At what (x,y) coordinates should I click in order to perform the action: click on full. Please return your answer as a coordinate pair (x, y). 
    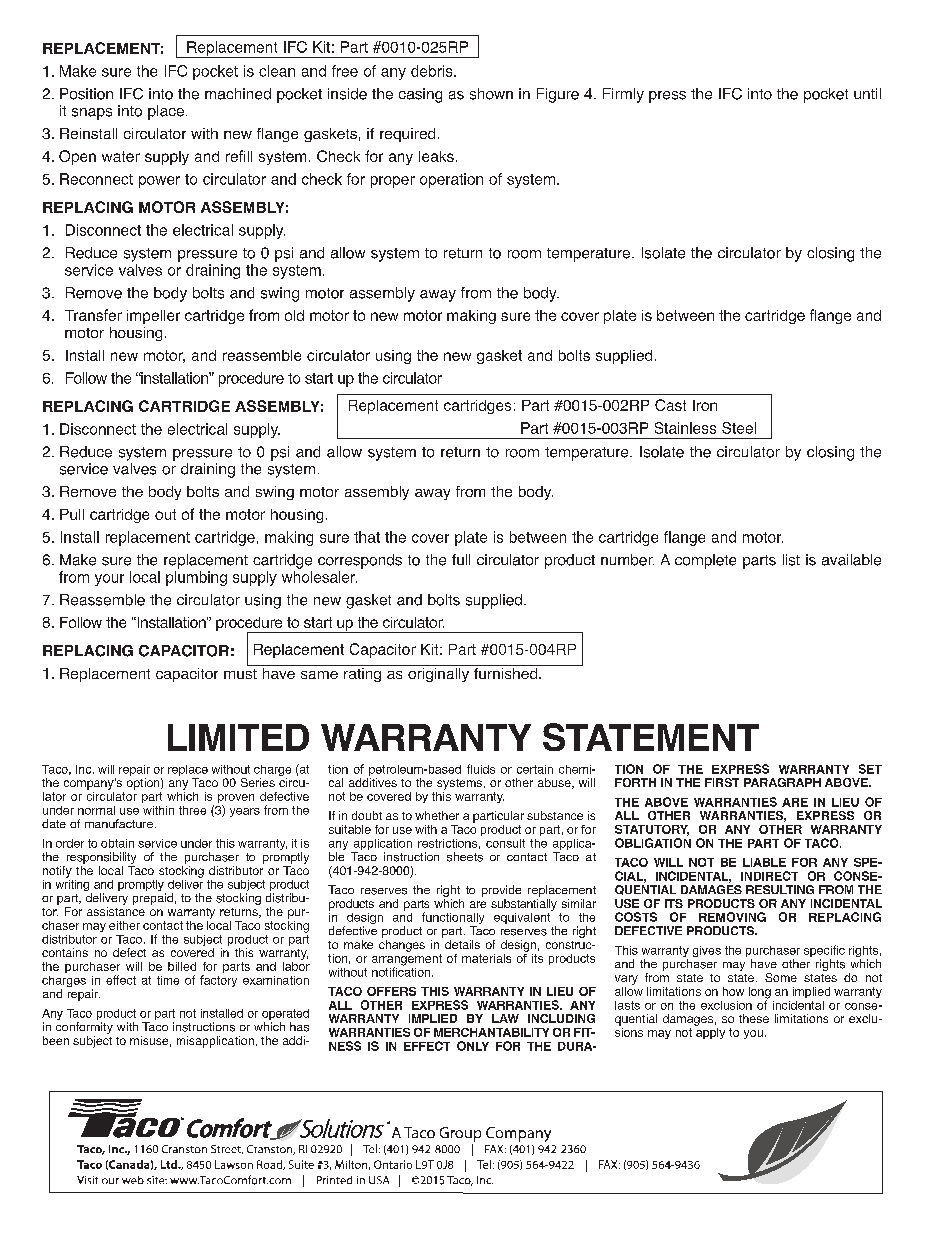
    Looking at the image, I should click on (461, 559).
